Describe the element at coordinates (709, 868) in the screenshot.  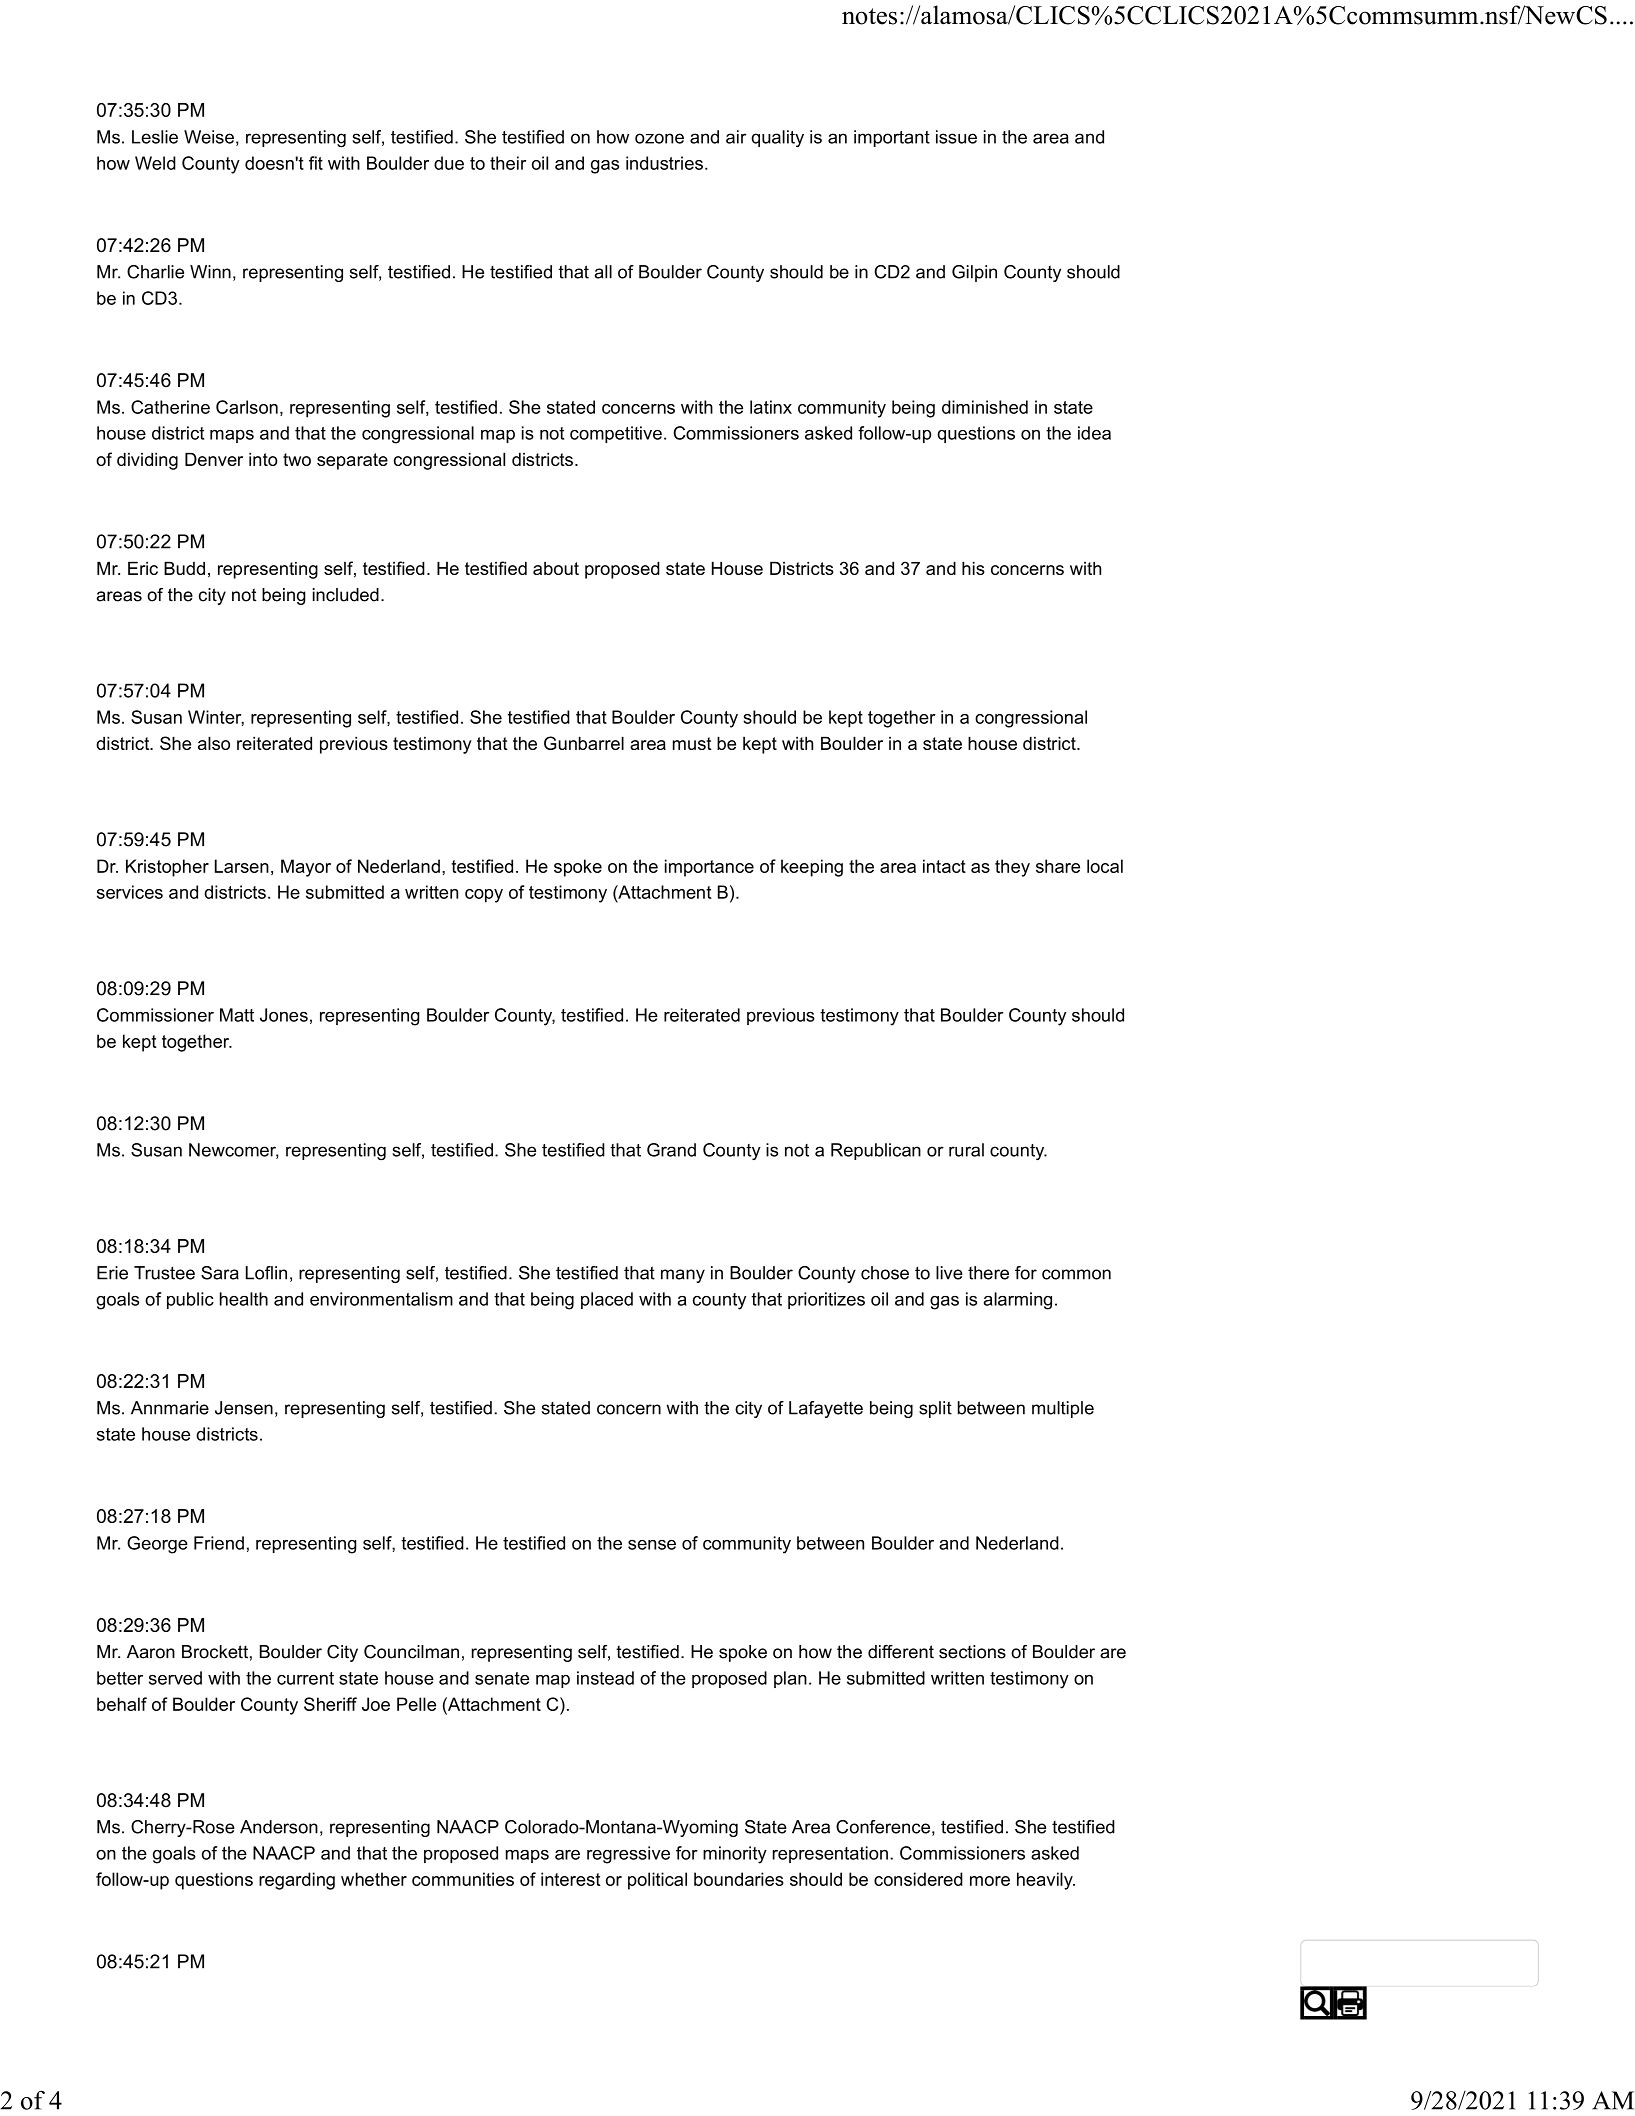
I see `importance` at that location.
